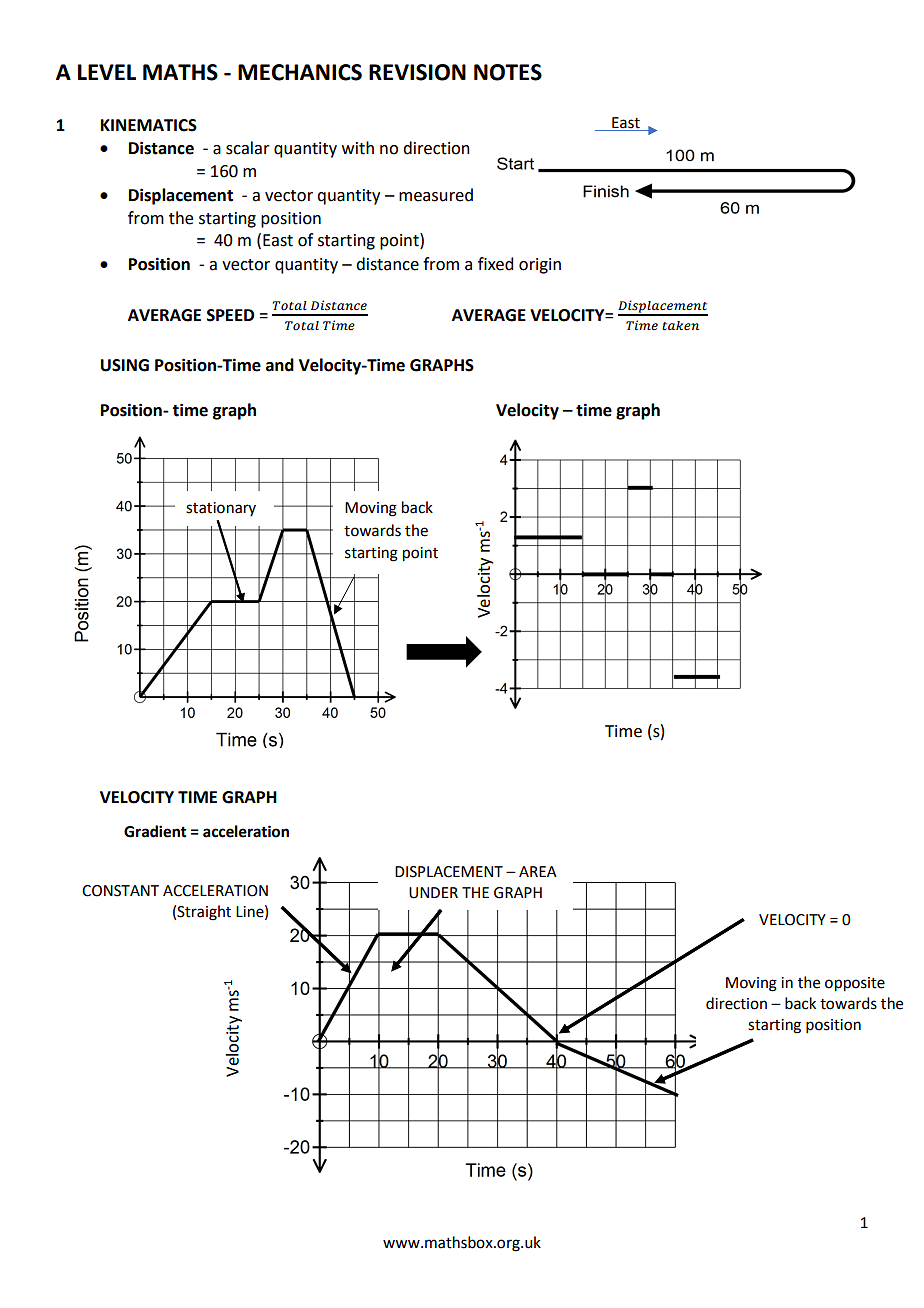 The width and height of the screenshot is (924, 1308). Describe the element at coordinates (508, 72) in the screenshot. I see `NOTES` at that location.
